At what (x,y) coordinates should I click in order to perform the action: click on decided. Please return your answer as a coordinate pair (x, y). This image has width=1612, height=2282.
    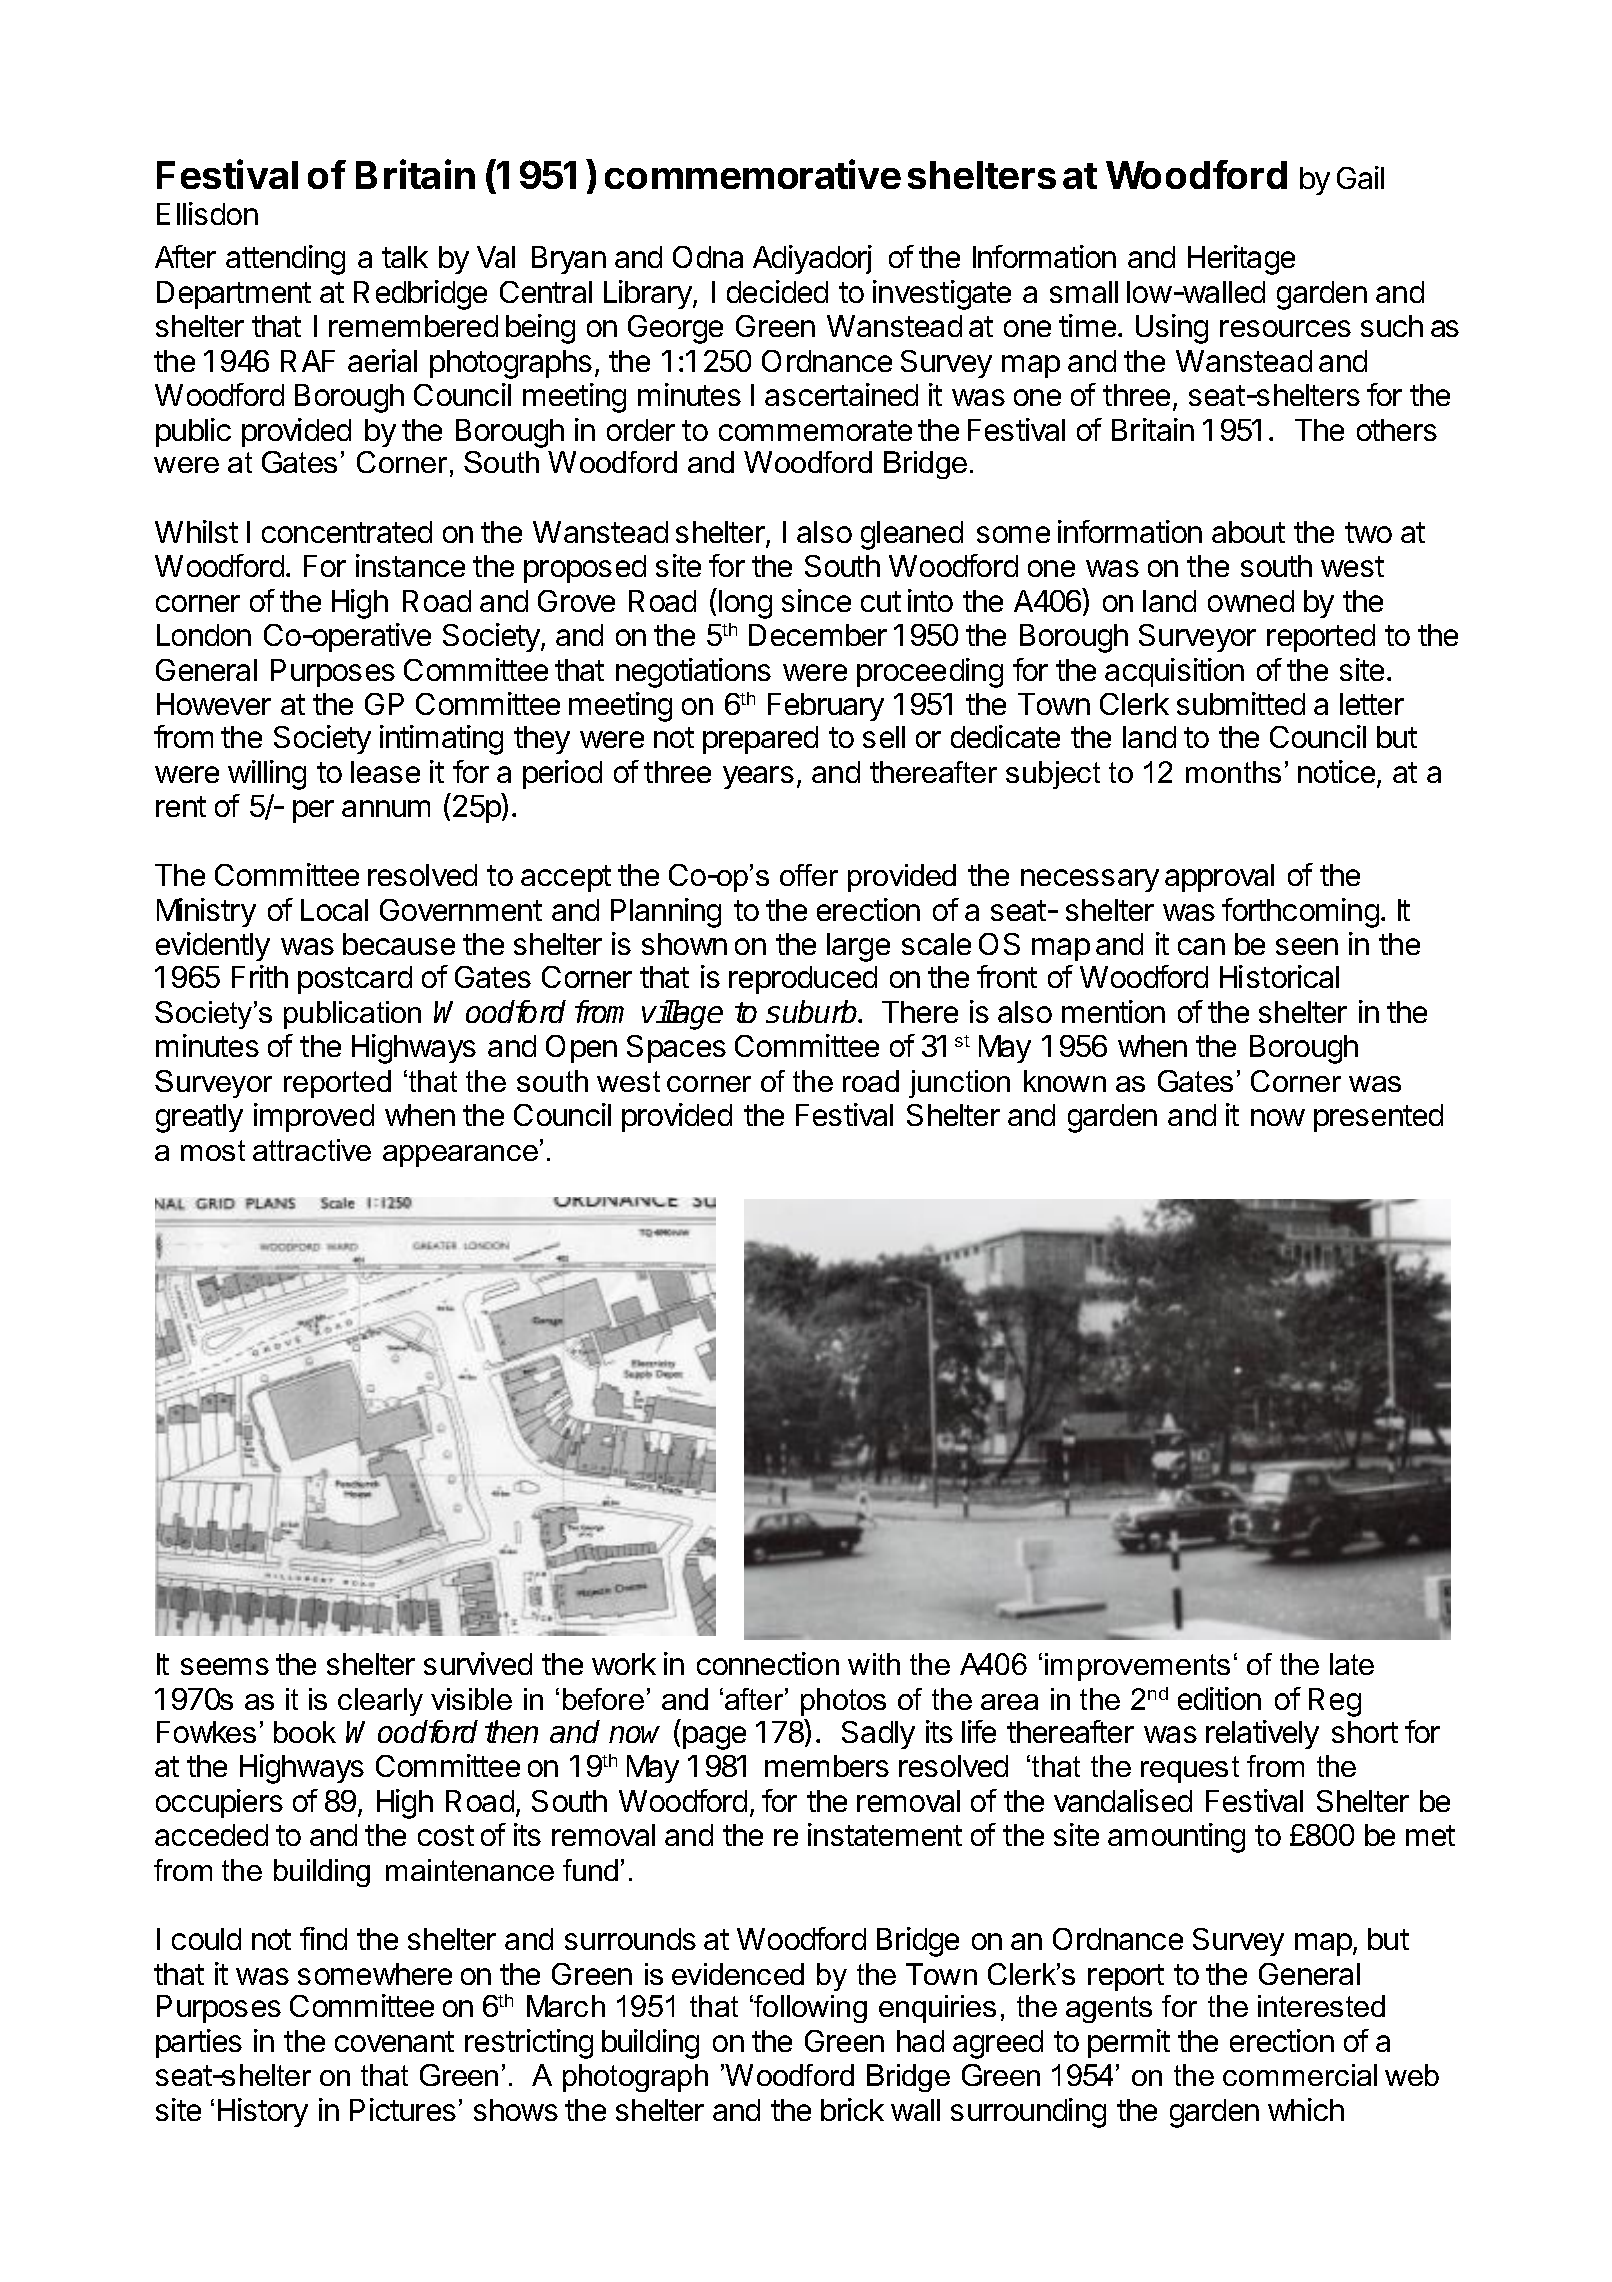
    Looking at the image, I should click on (777, 291).
